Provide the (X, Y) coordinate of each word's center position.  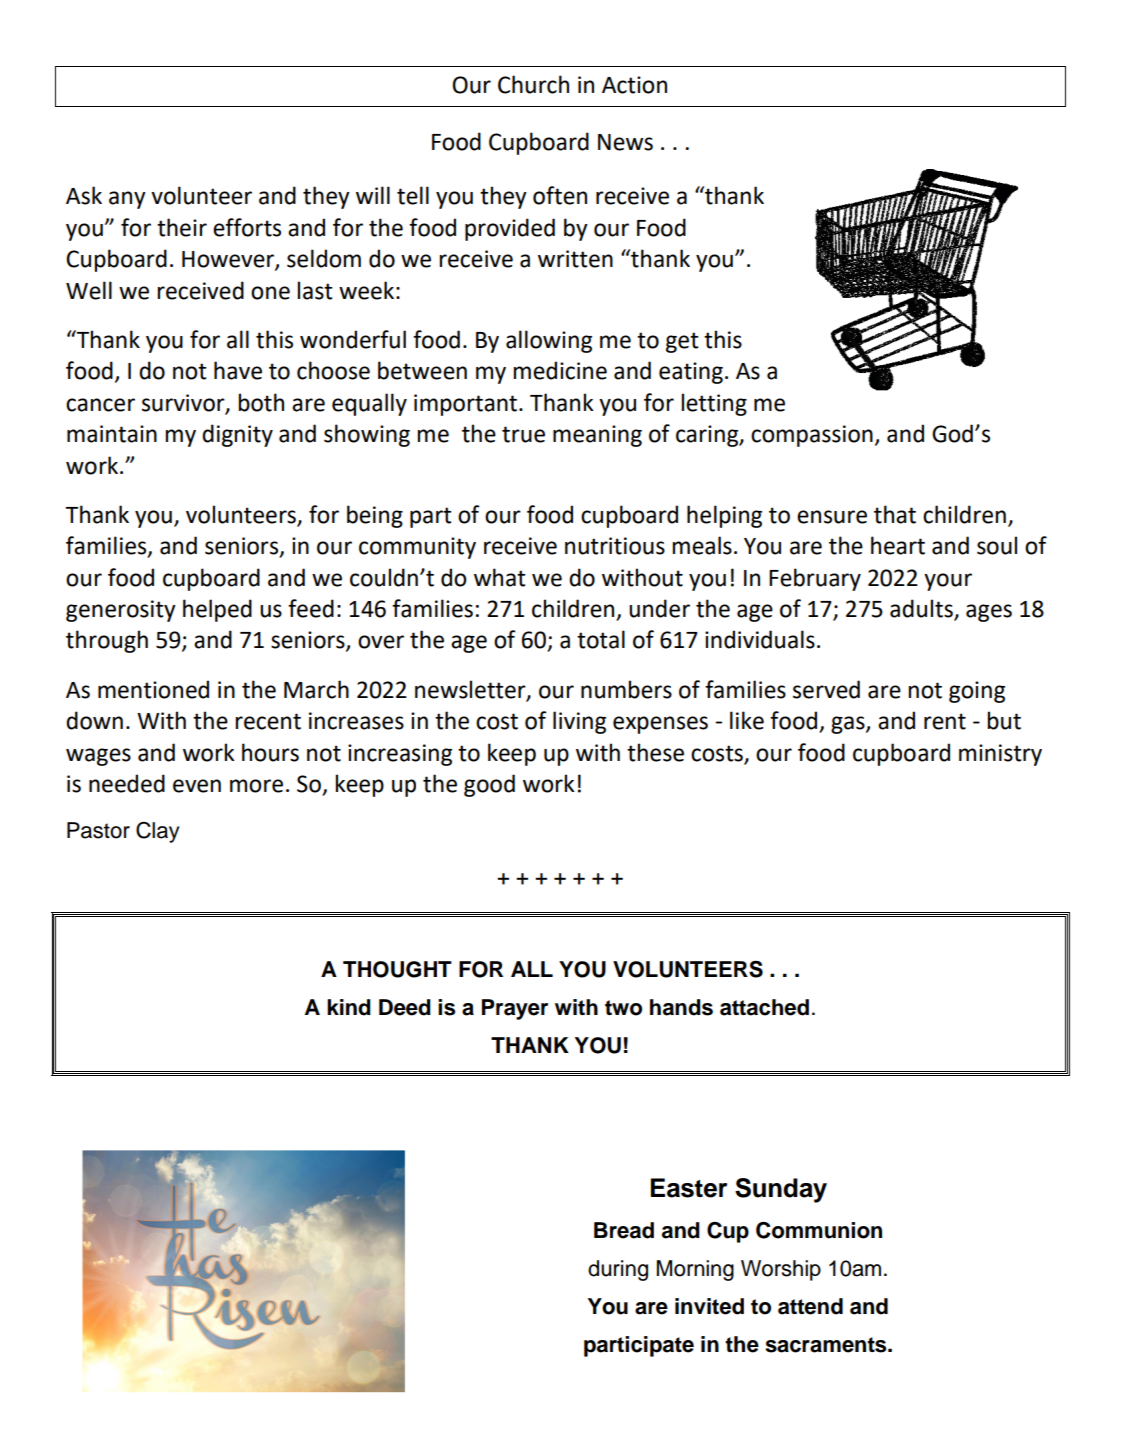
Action (634, 85)
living (579, 722)
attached (764, 1007)
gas (849, 725)
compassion (812, 436)
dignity (237, 435)
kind (349, 1007)
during (618, 1270)
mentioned (153, 689)
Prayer (515, 1009)
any (127, 200)
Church (533, 84)
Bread (624, 1230)
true (523, 434)
